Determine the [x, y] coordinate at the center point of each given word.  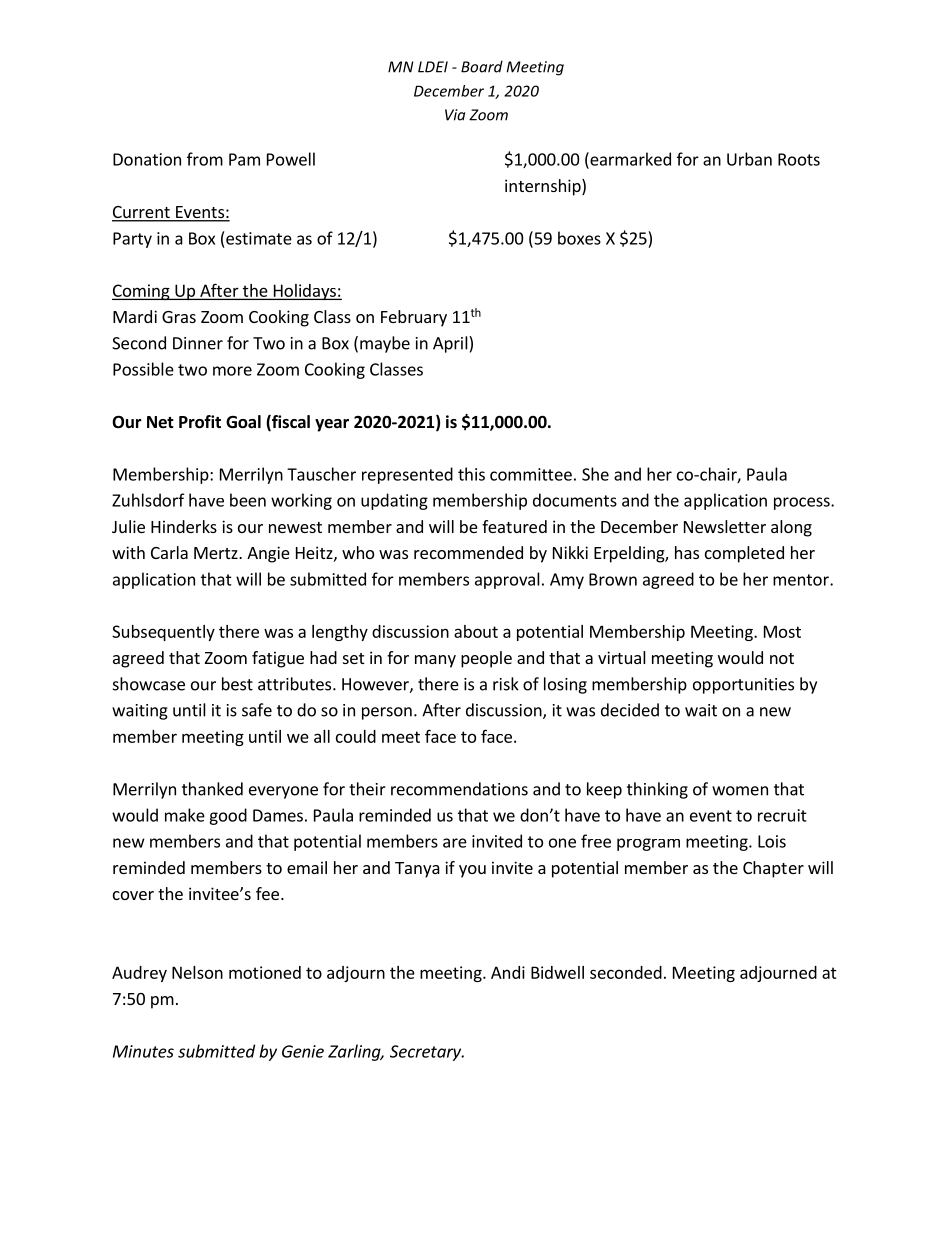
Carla [169, 552]
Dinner [198, 343]
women [740, 791]
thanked [212, 789]
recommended [468, 552]
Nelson [197, 972]
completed [744, 554]
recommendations [459, 789]
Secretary [427, 1053]
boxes [579, 238]
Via [455, 115]
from [205, 159]
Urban [749, 159]
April [451, 344]
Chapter [773, 869]
